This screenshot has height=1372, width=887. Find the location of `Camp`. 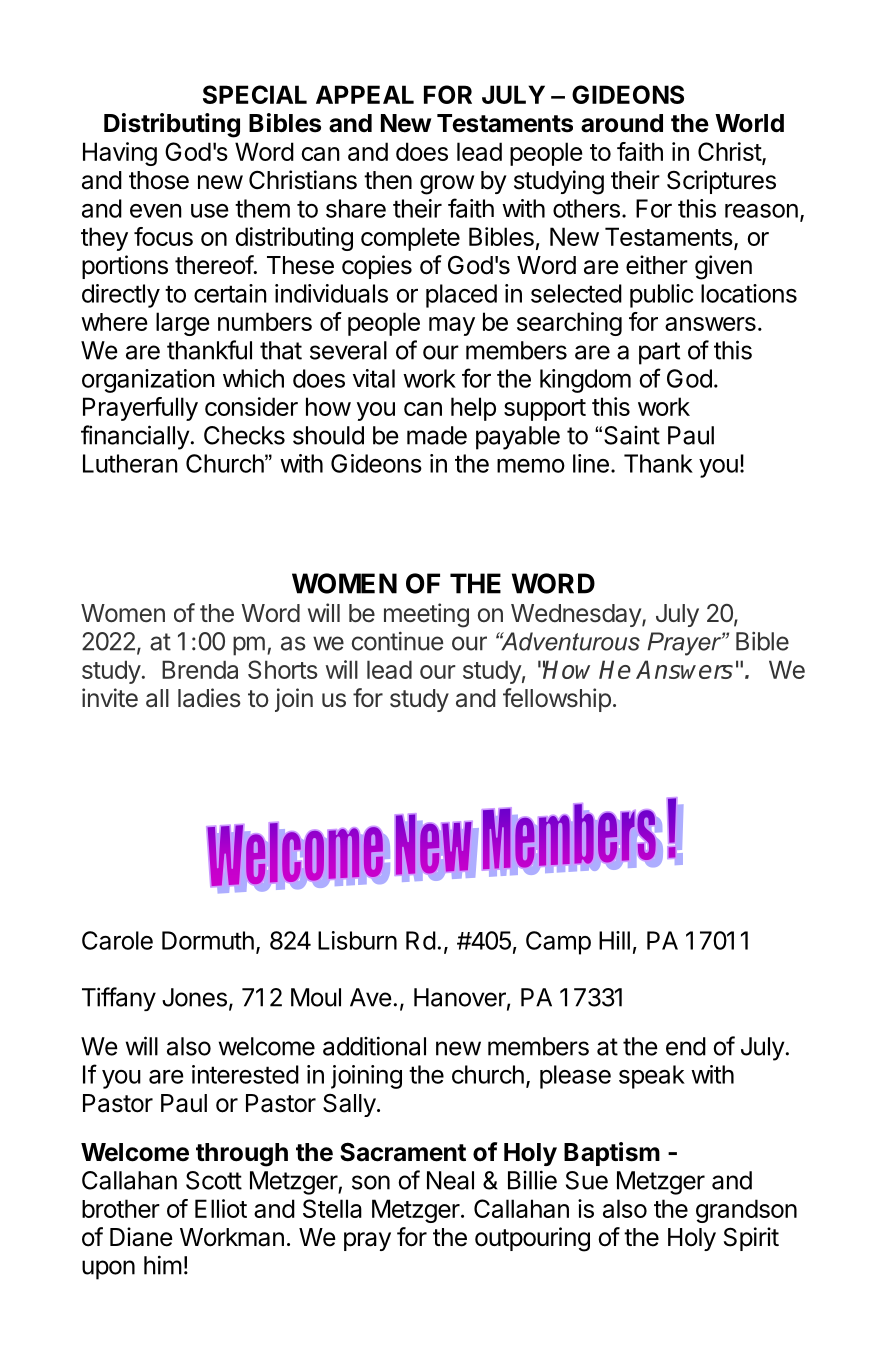

Camp is located at coordinates (558, 943).
